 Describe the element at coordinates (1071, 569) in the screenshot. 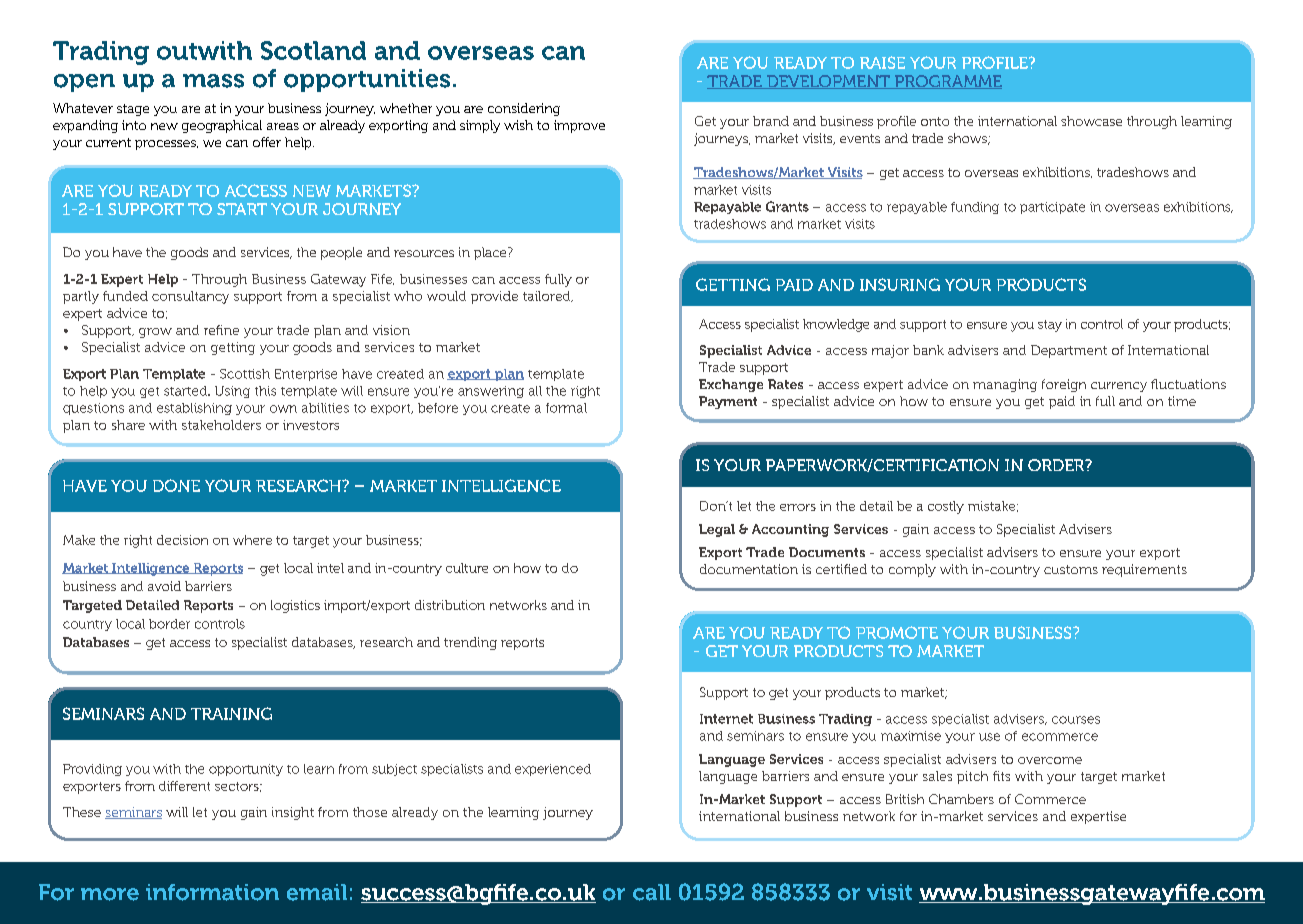

I see `customs` at that location.
